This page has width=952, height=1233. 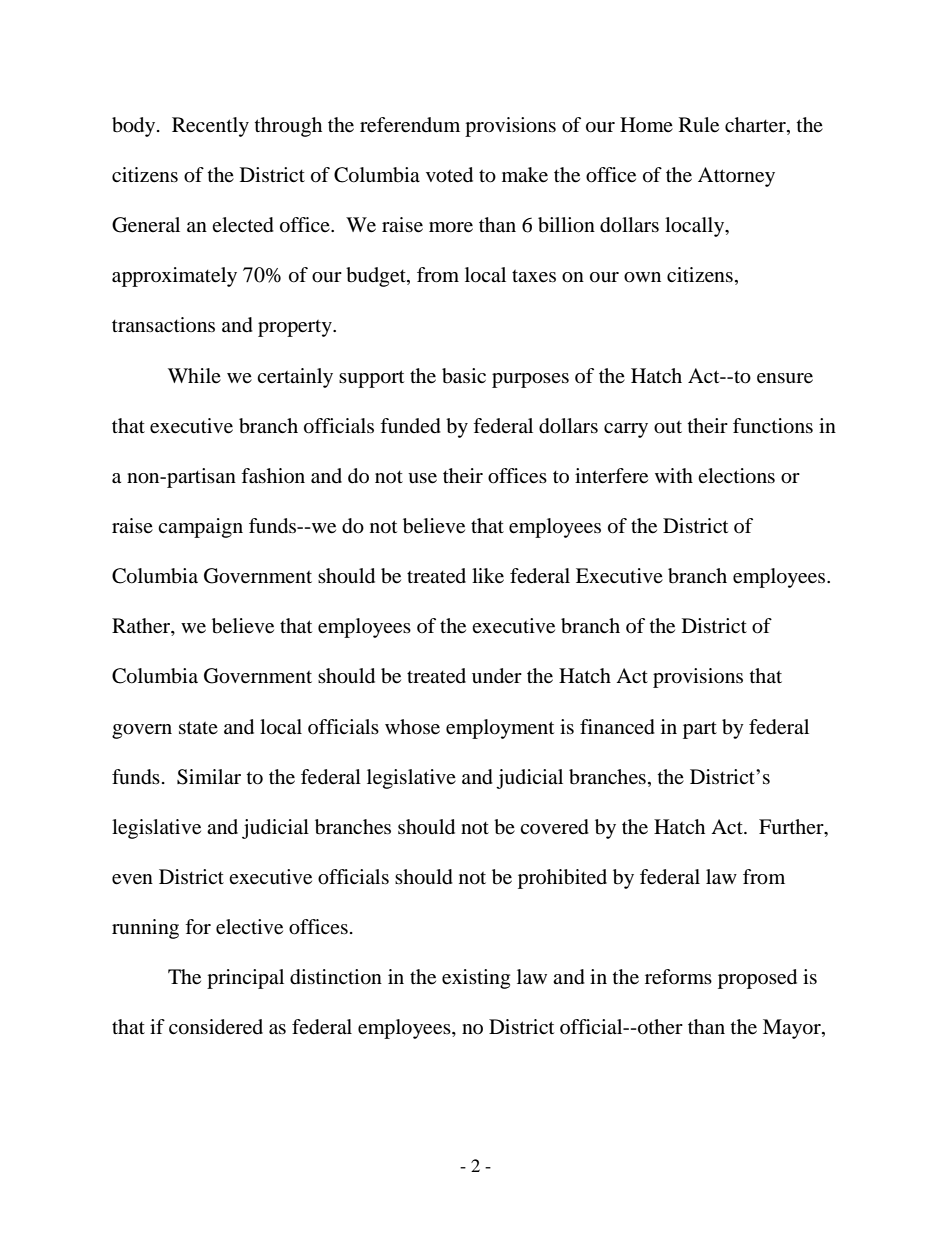 I want to click on existing, so click(x=476, y=979).
